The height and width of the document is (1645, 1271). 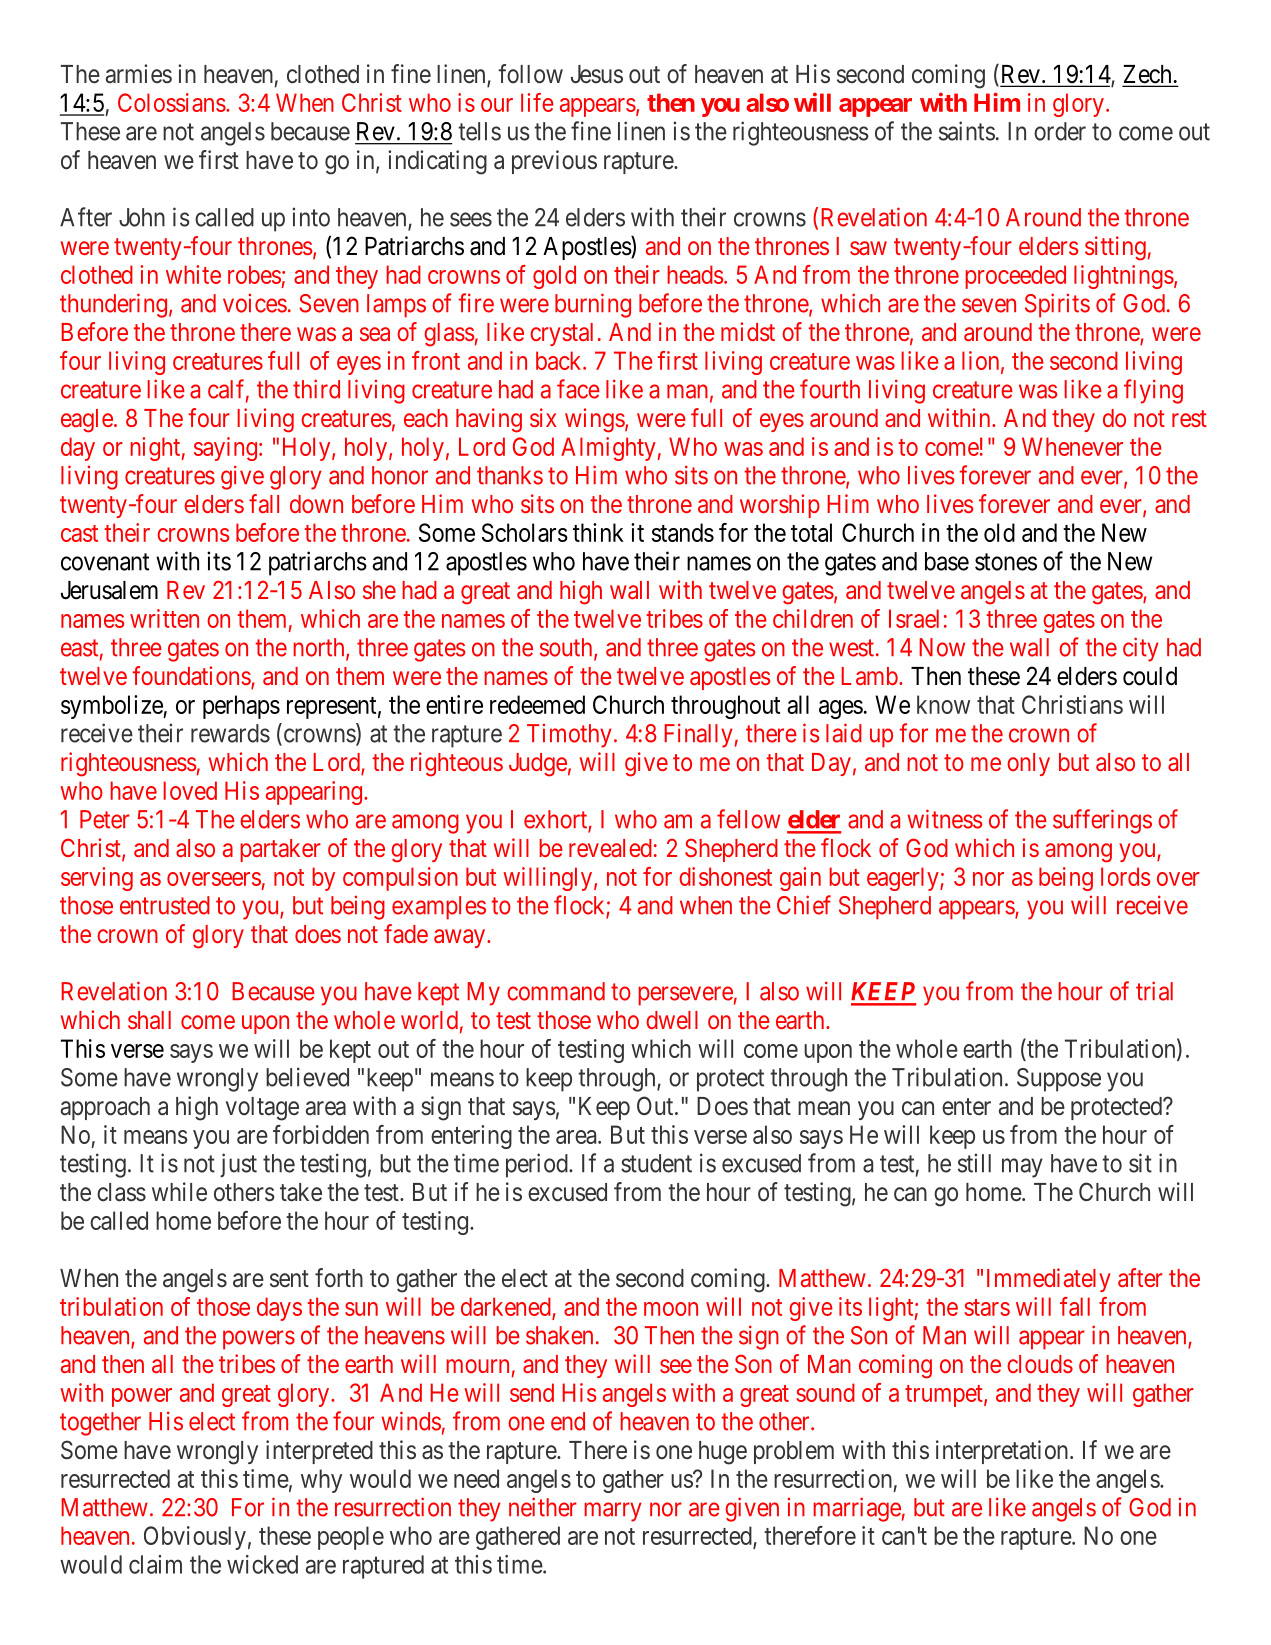 I want to click on Jesus, so click(x=597, y=74).
